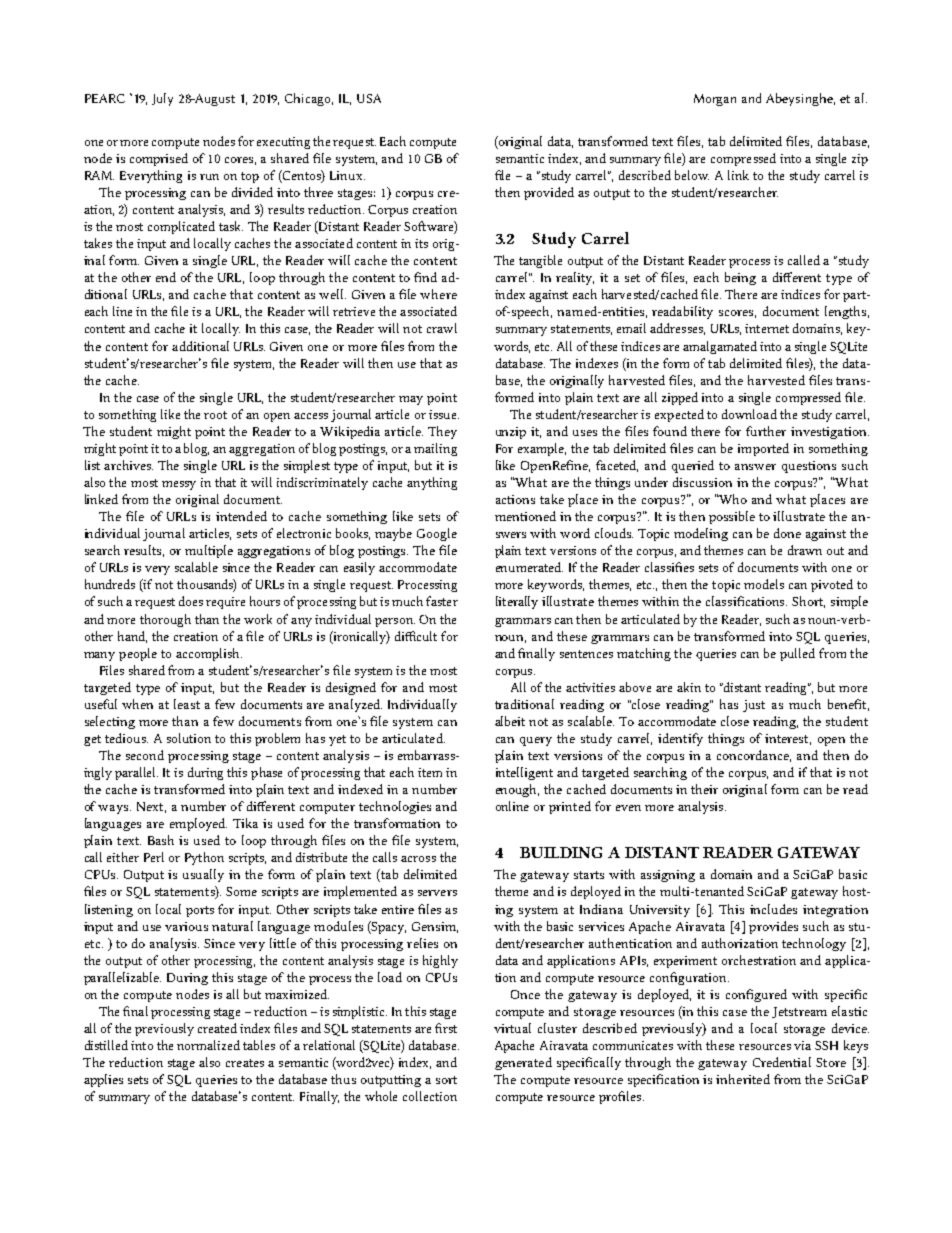  Describe the element at coordinates (208, 1045) in the page. I see `normalized` at that location.
